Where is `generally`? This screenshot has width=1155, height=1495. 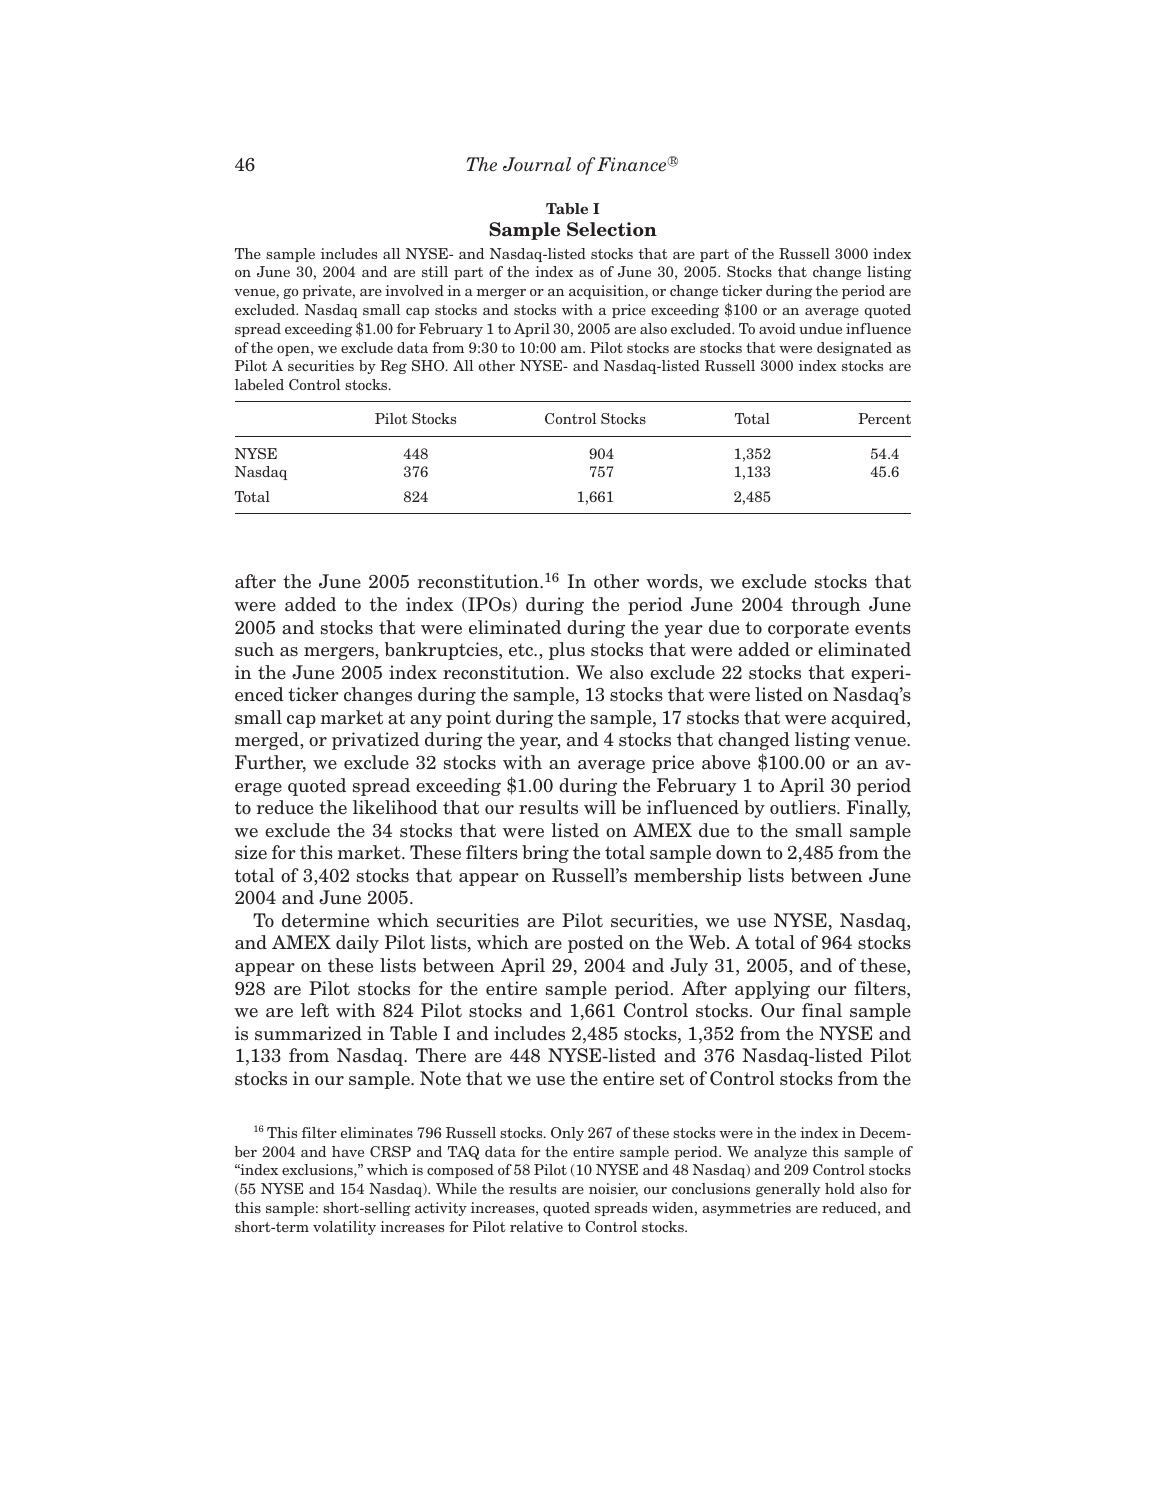 generally is located at coordinates (788, 1190).
